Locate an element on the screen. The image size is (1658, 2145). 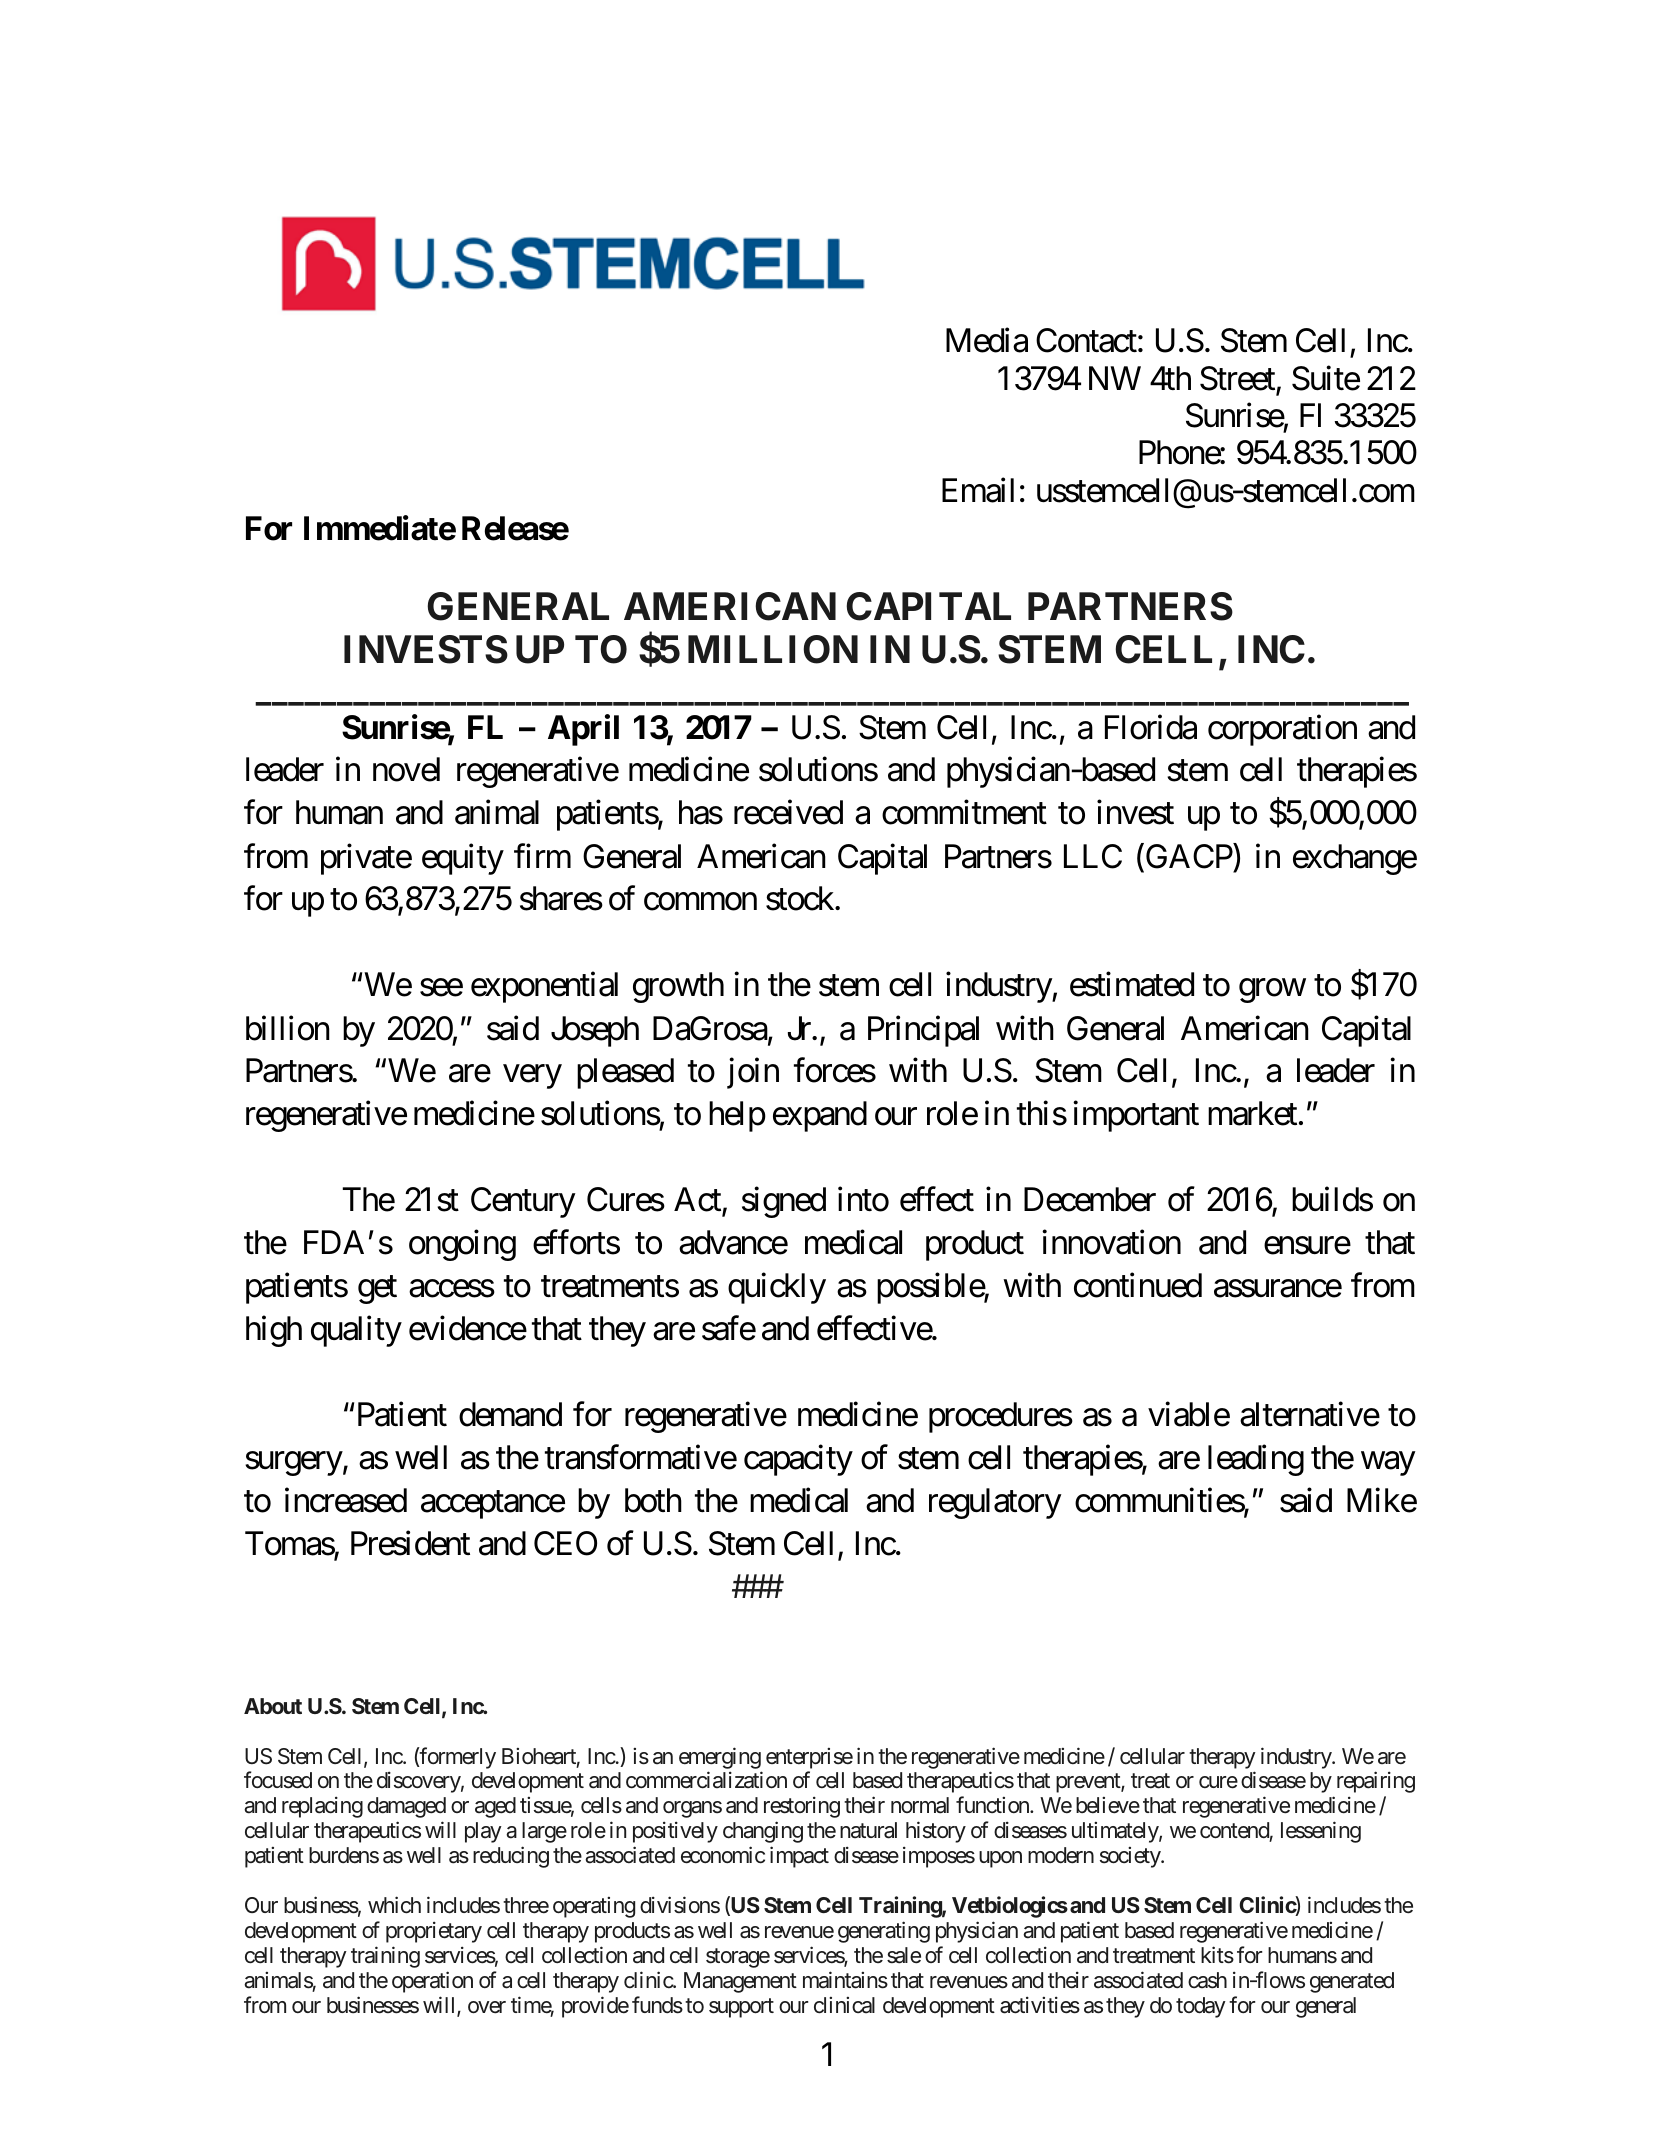
capacity is located at coordinates (798, 1460).
